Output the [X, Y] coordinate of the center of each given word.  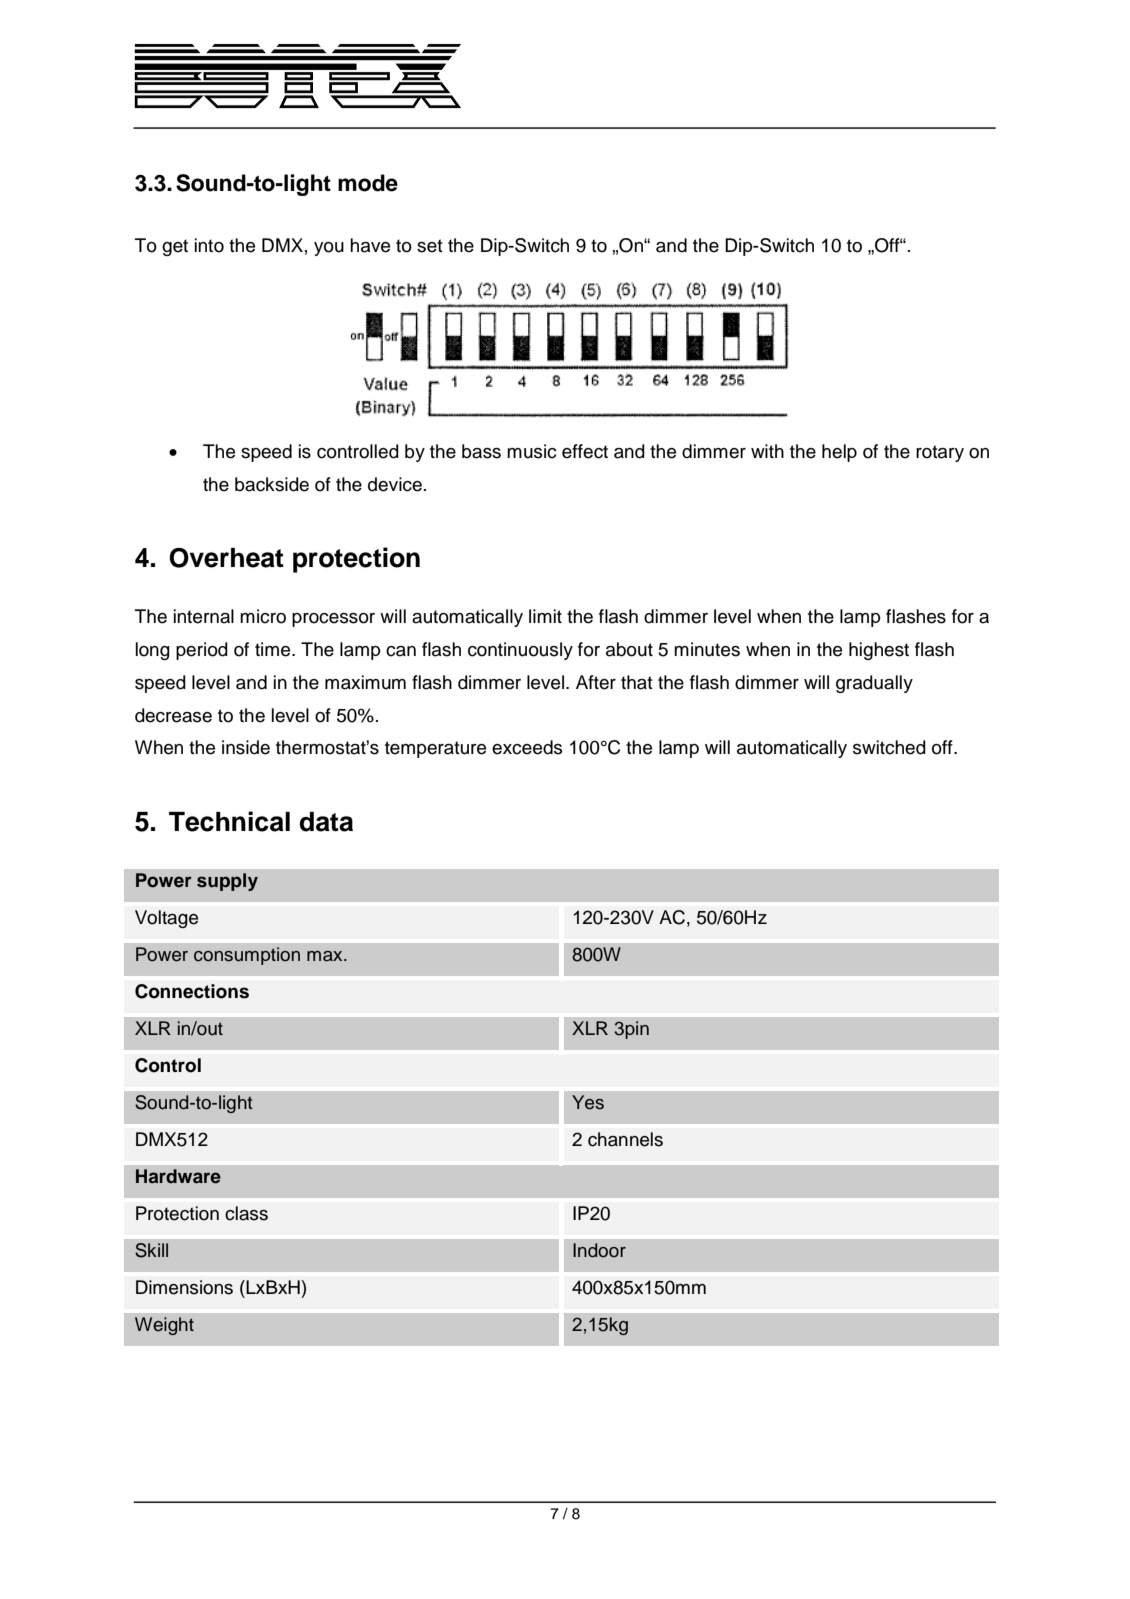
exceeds [527, 747]
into [209, 245]
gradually [874, 684]
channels [625, 1139]
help [839, 453]
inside [246, 747]
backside [272, 484]
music [532, 451]
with [767, 451]
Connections [192, 991]
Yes [588, 1102]
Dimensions [184, 1287]
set [430, 246]
